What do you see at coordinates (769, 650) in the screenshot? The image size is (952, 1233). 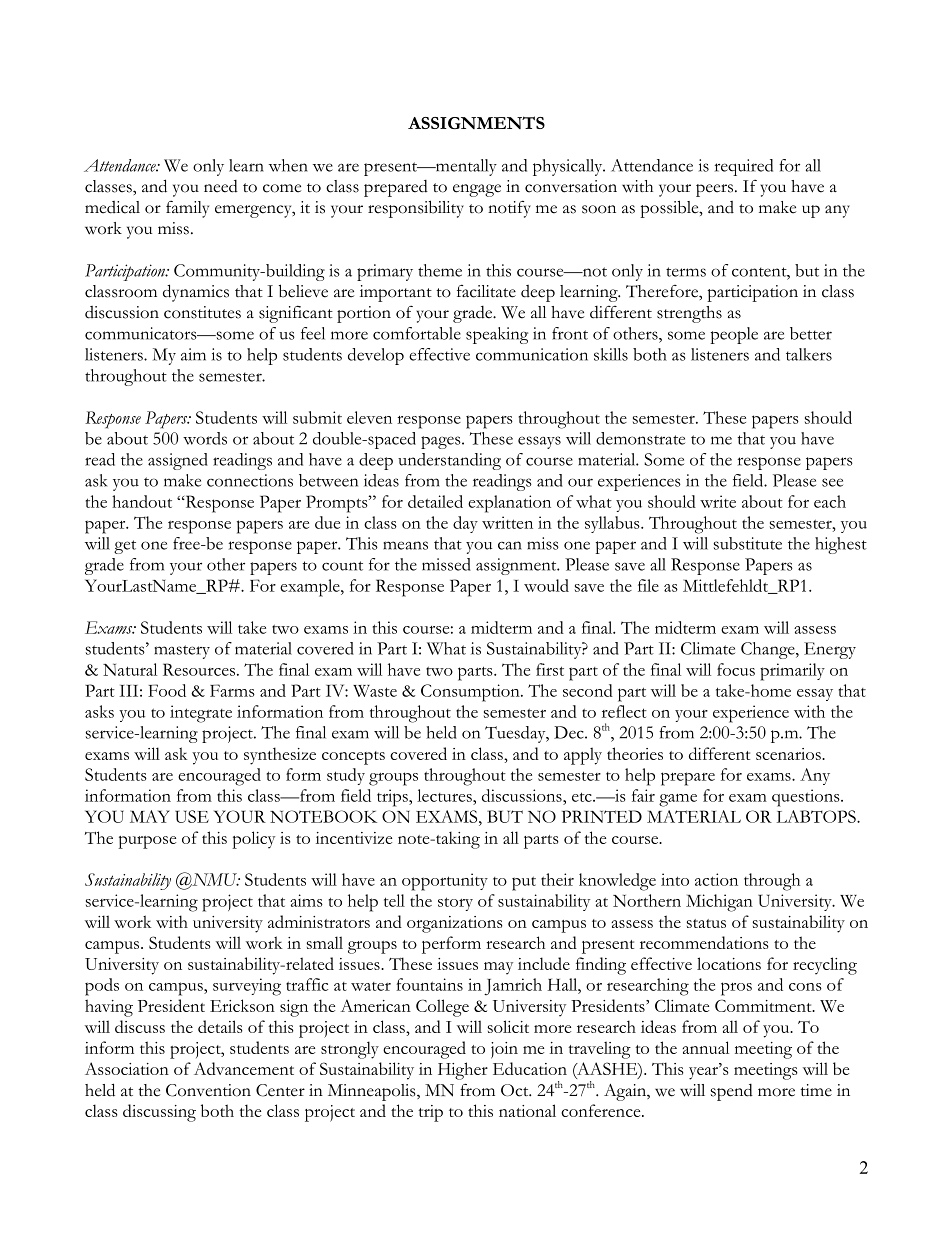 I see `Change` at bounding box center [769, 650].
